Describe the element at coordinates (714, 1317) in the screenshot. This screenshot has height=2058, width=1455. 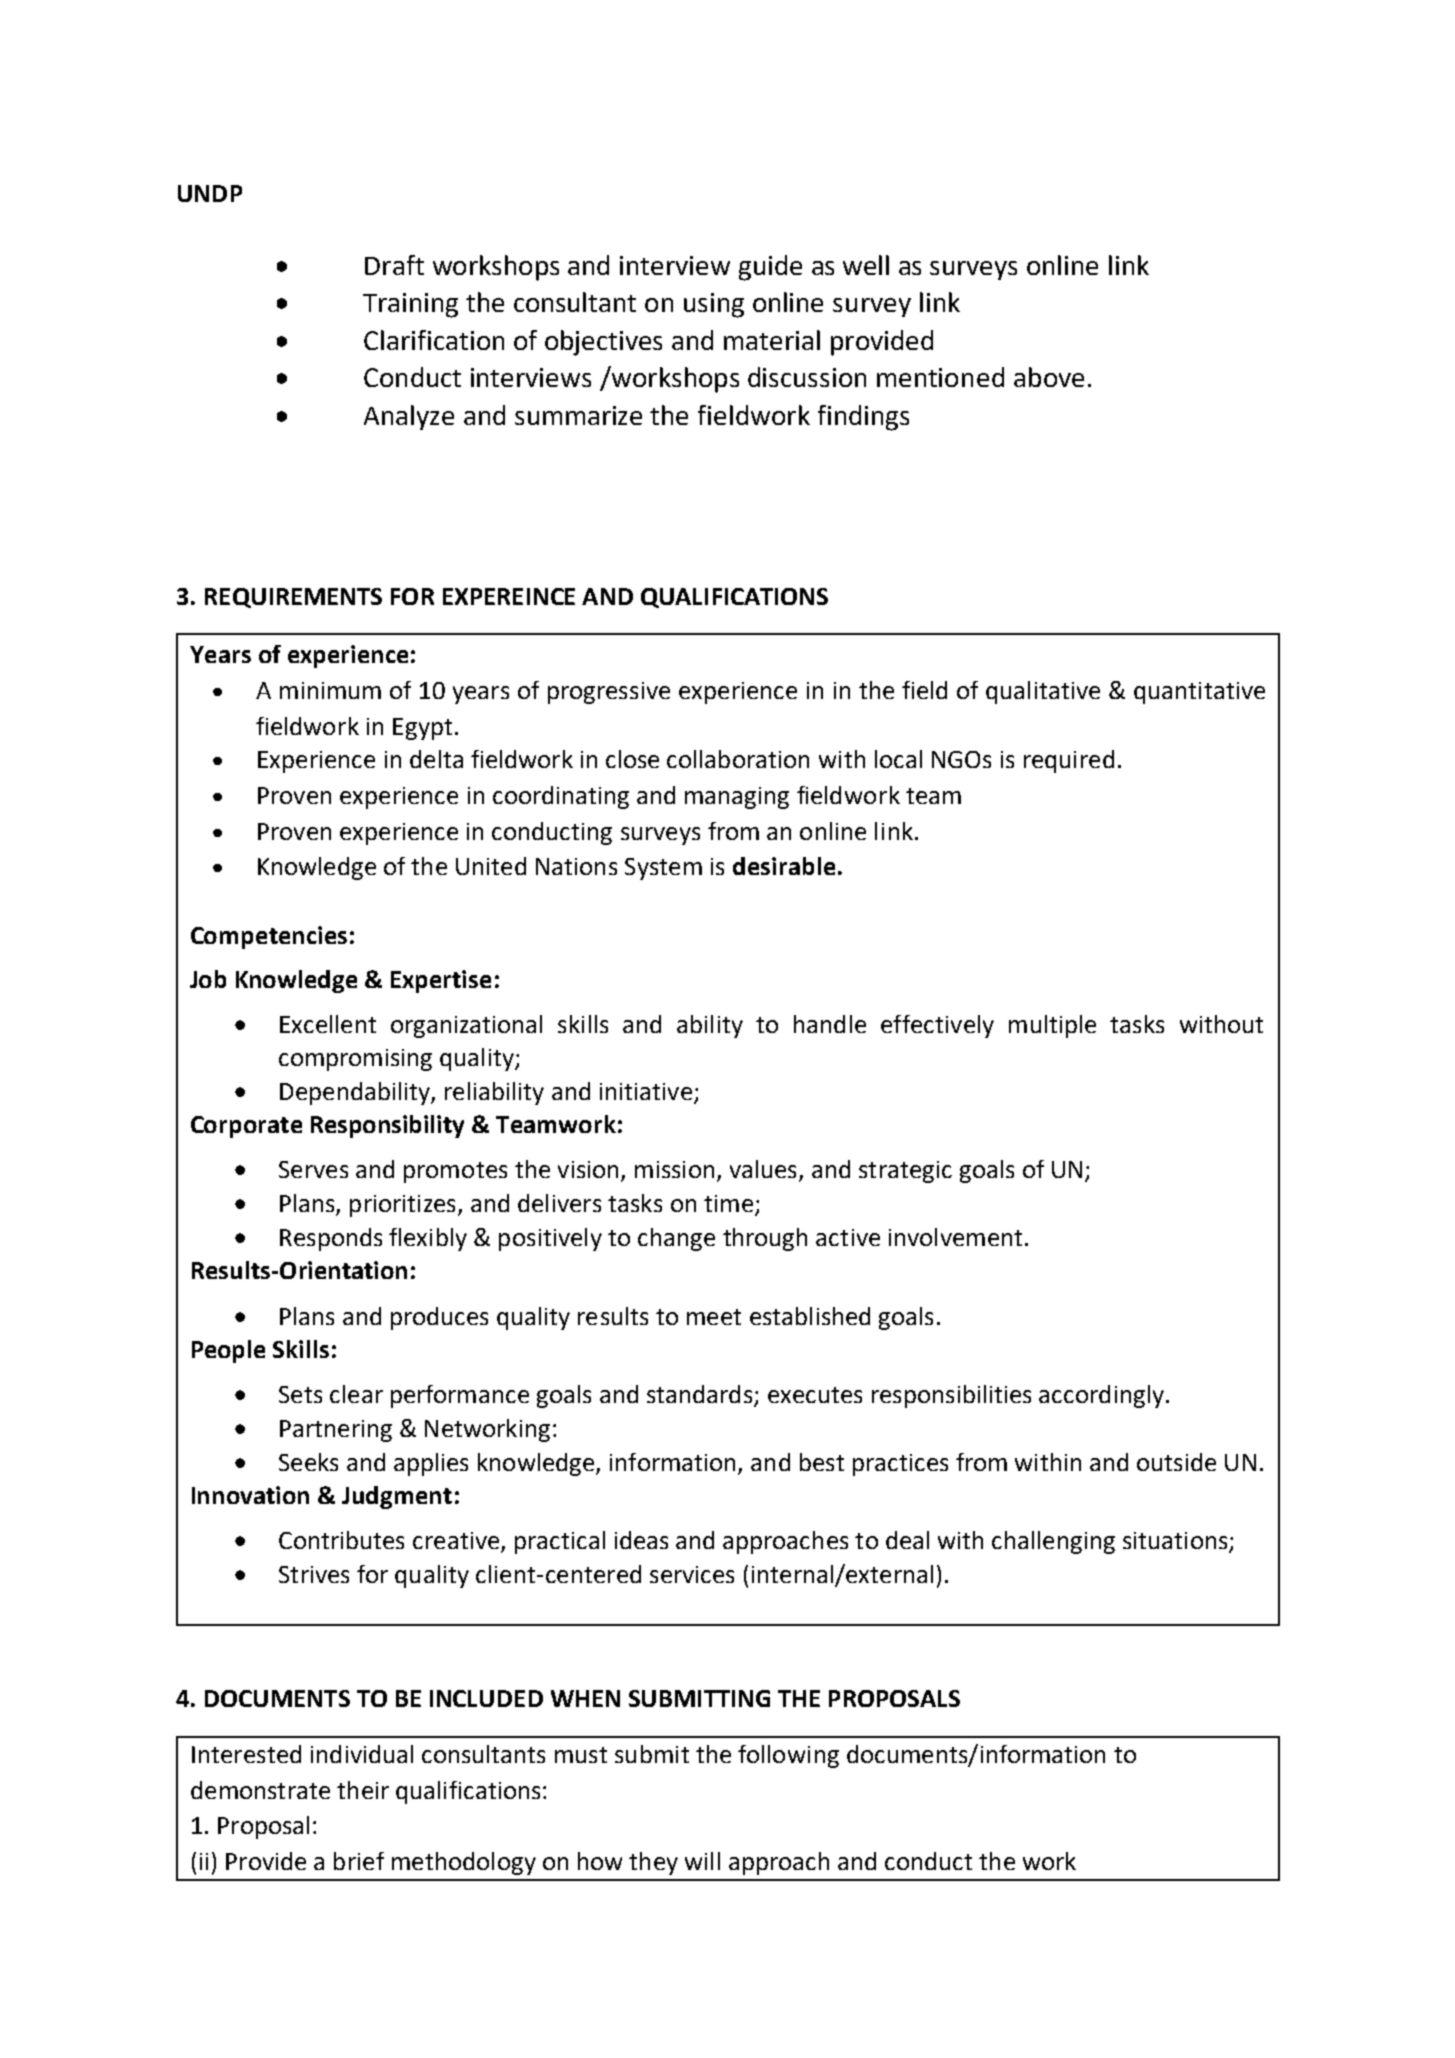
I see `meet` at that location.
